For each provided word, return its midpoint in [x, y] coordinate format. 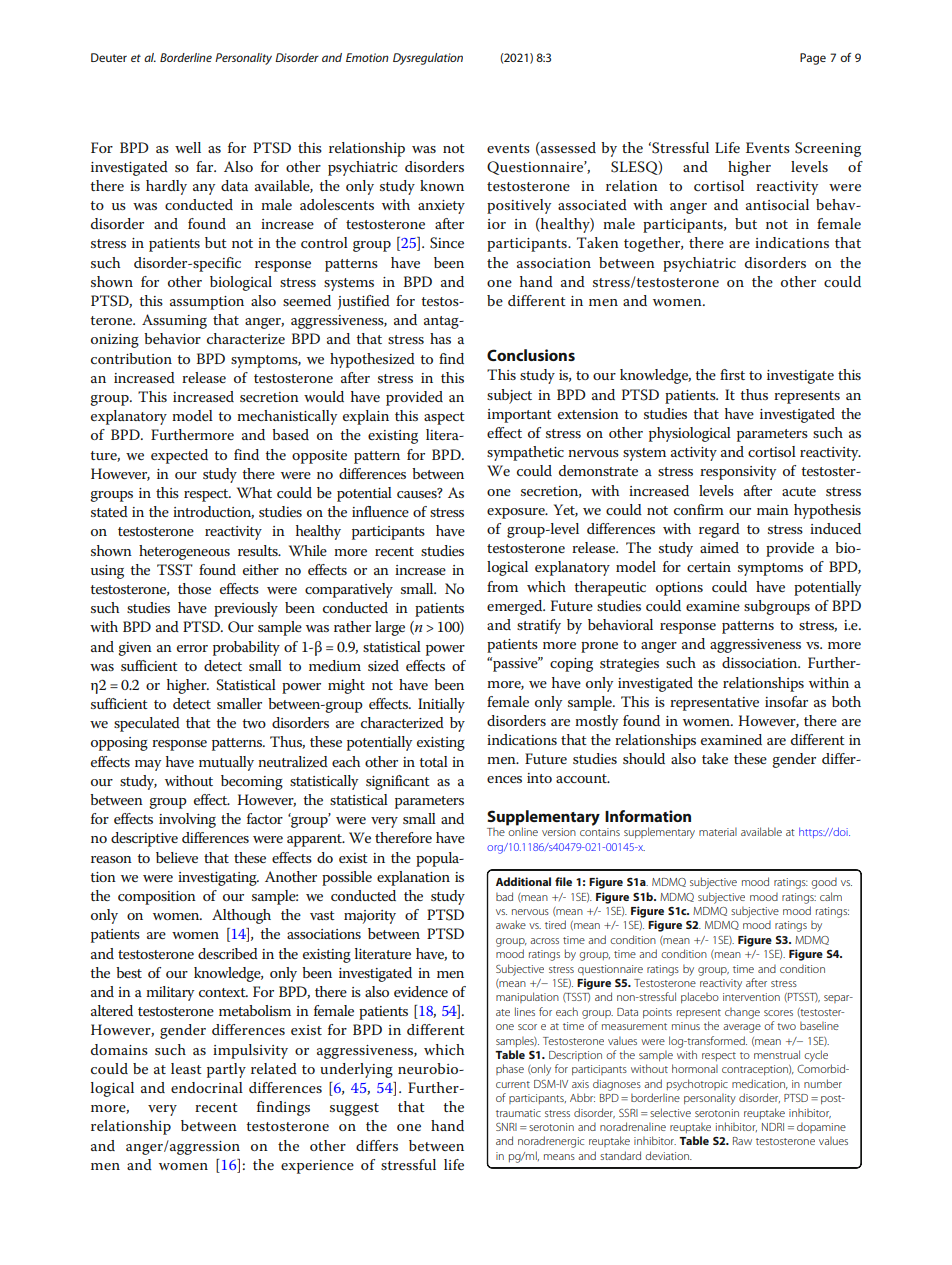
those [194, 588]
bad [504, 896]
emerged [516, 607]
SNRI [506, 1127]
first [732, 374]
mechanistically [287, 417]
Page [813, 59]
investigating [218, 879]
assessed [567, 147]
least [186, 1068]
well [188, 147]
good [824, 883]
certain [709, 567]
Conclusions [531, 355]
